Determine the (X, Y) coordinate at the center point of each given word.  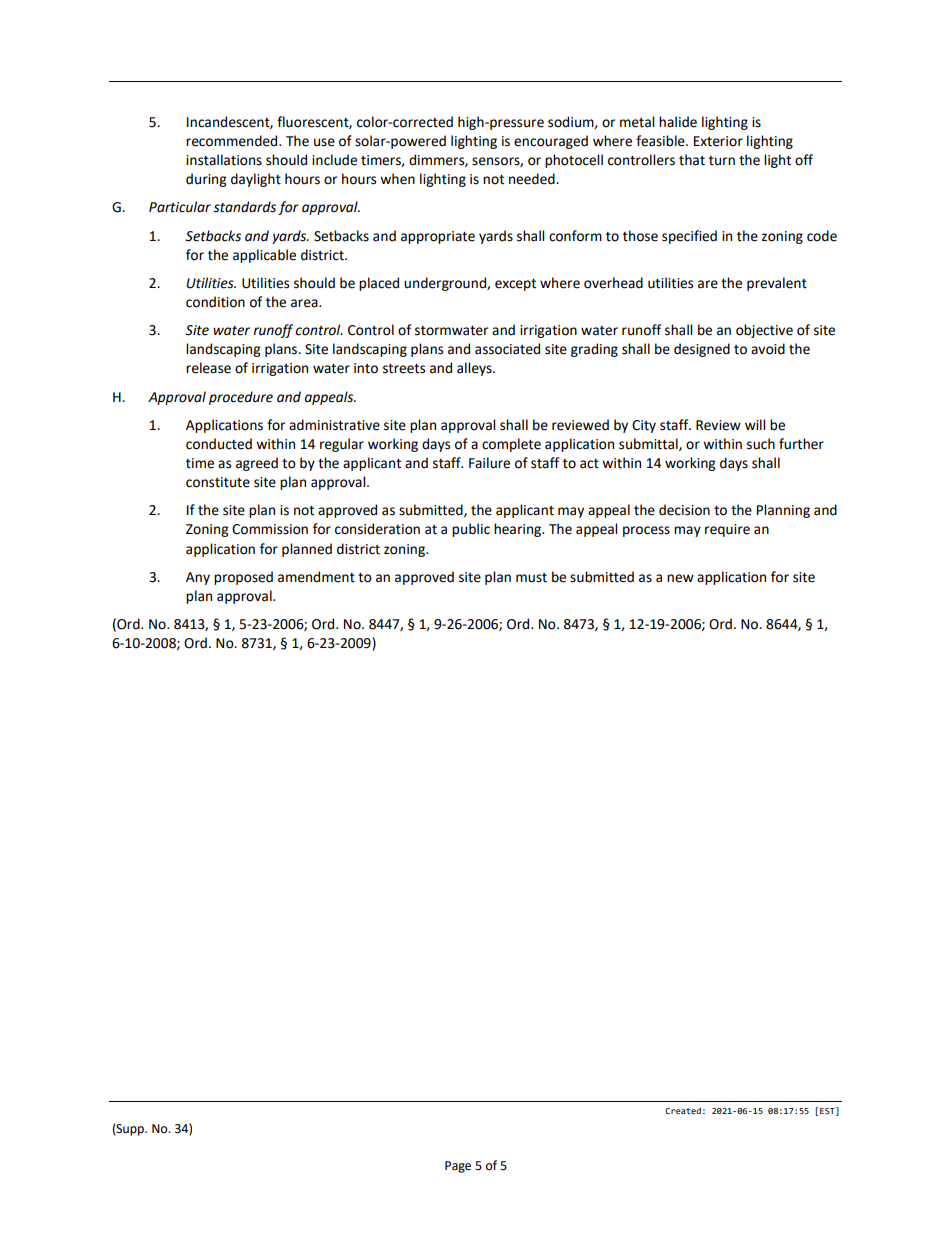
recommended (233, 141)
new (680, 578)
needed (533, 179)
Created (683, 1110)
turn (722, 161)
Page (458, 1167)
